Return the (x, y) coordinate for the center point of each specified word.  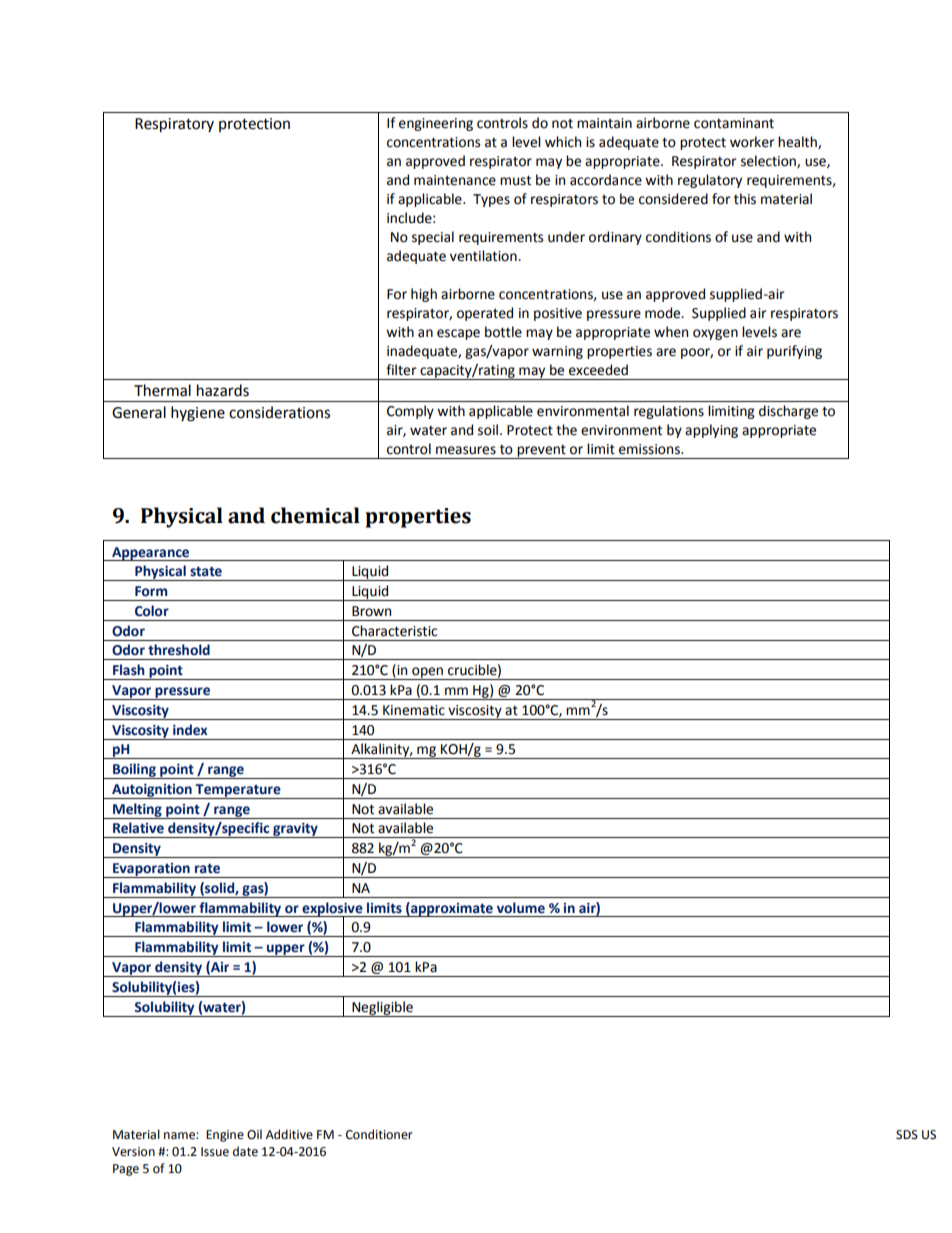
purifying (794, 352)
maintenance (455, 180)
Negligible (382, 1009)
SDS (907, 1135)
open (427, 673)
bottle (503, 332)
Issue (215, 1152)
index (190, 730)
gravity (295, 830)
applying (711, 431)
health (798, 142)
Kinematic (414, 710)
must (515, 180)
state (206, 571)
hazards (223, 390)
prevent (541, 451)
